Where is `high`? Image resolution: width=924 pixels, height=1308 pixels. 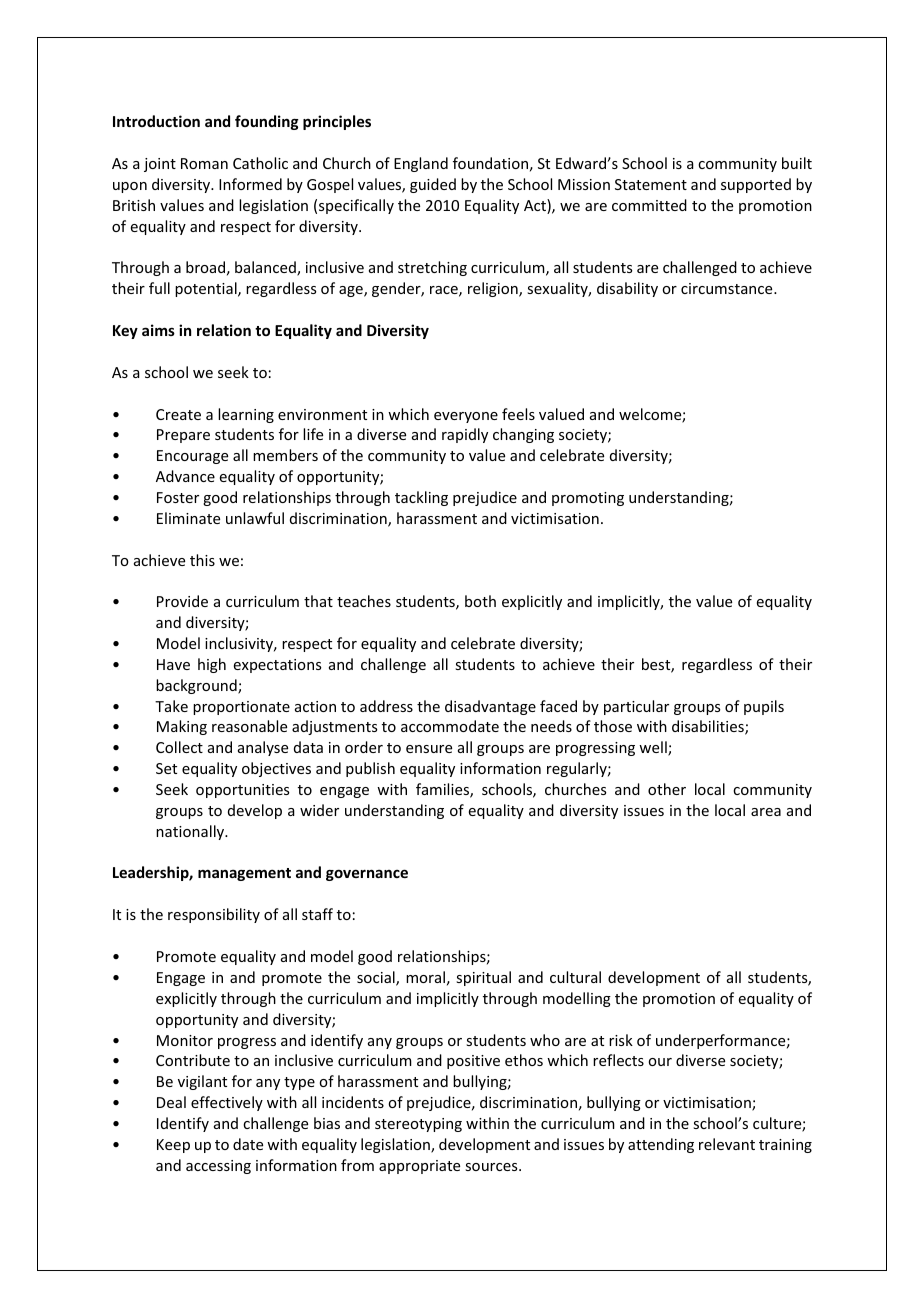
high is located at coordinates (212, 665).
